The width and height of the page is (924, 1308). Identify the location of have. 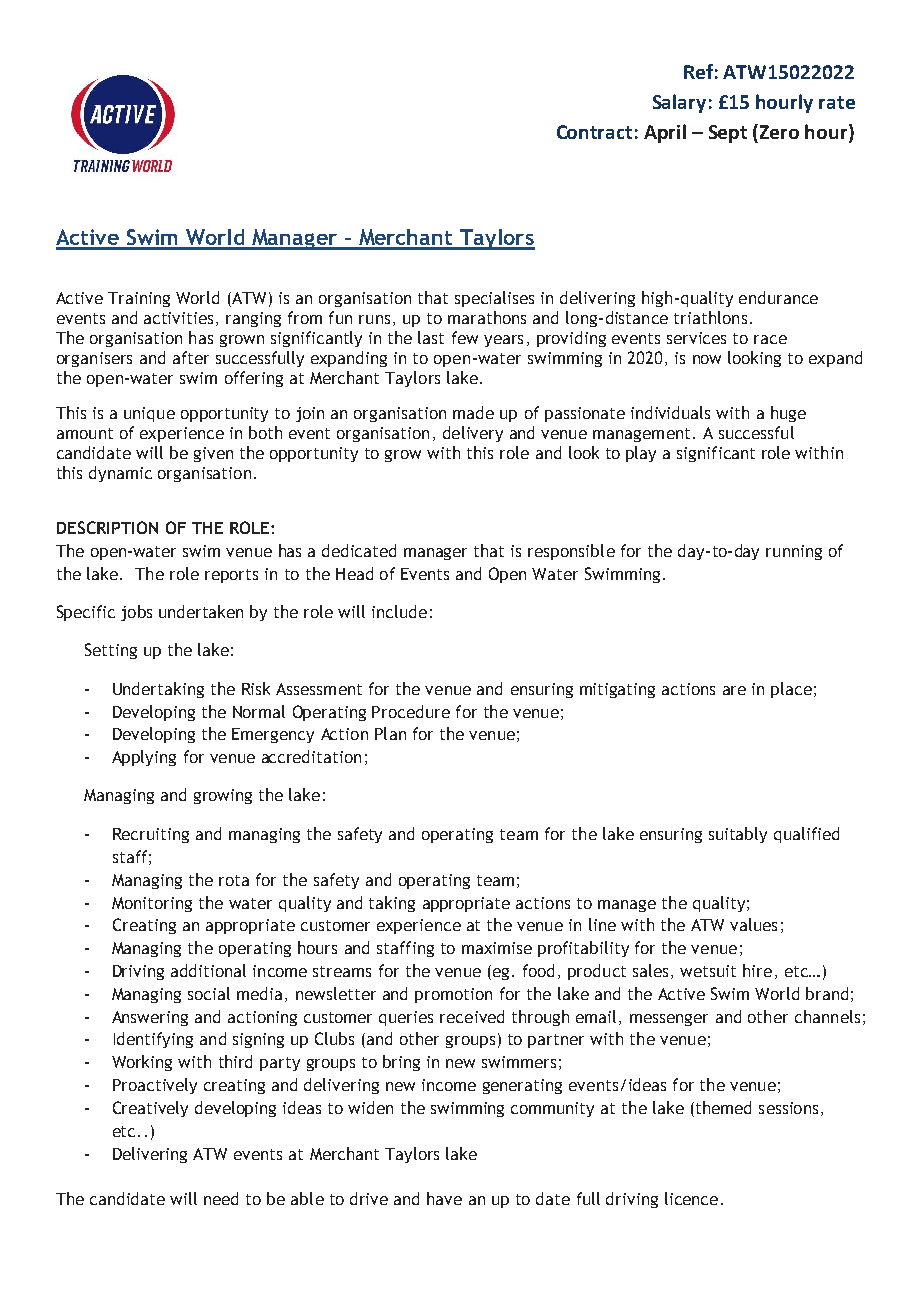
(444, 1198).
